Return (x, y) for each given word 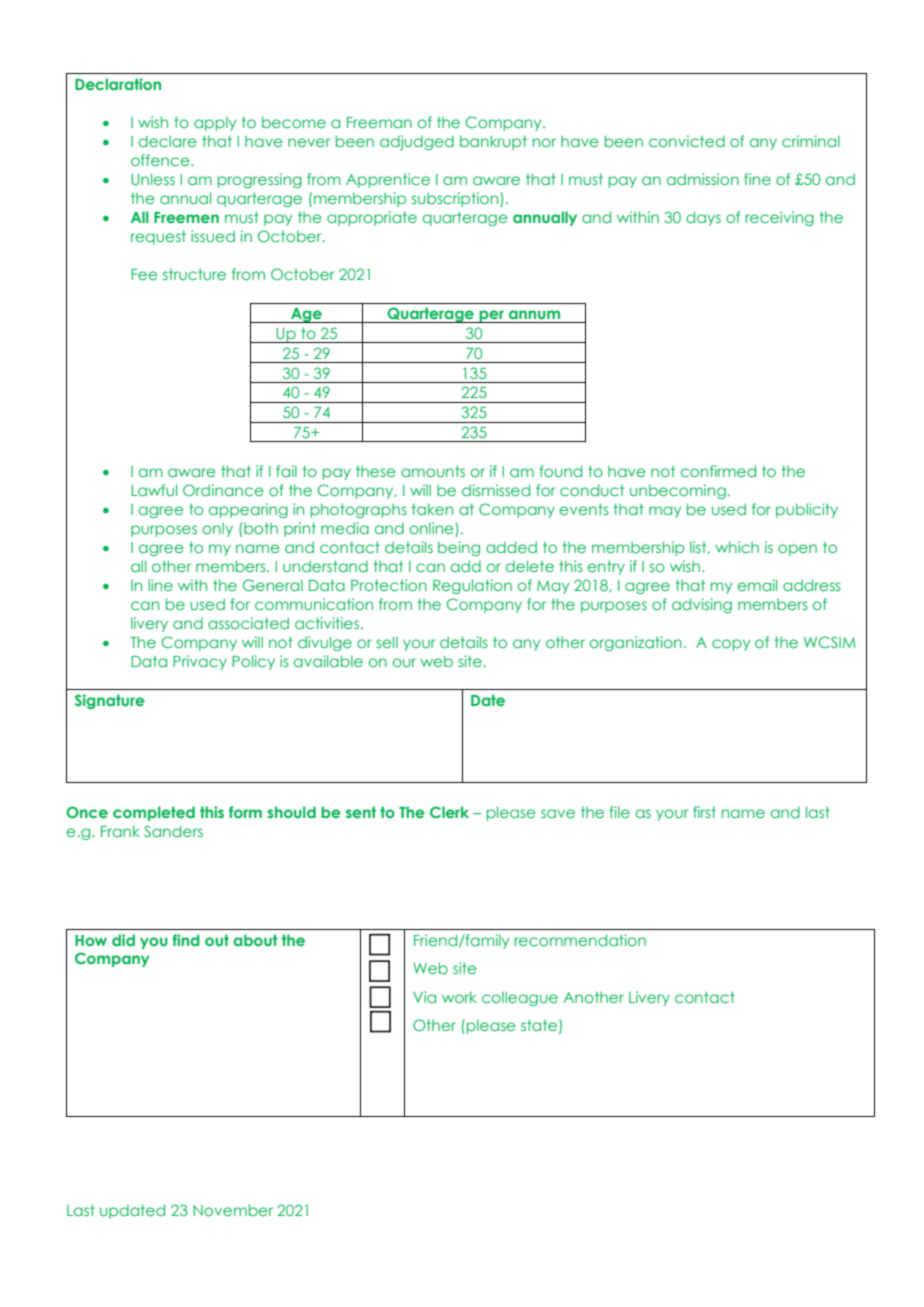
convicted (687, 141)
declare (168, 141)
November (233, 1210)
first (704, 812)
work (459, 997)
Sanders (173, 831)
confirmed (718, 471)
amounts (433, 471)
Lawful (154, 490)
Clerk (449, 812)
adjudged (417, 142)
